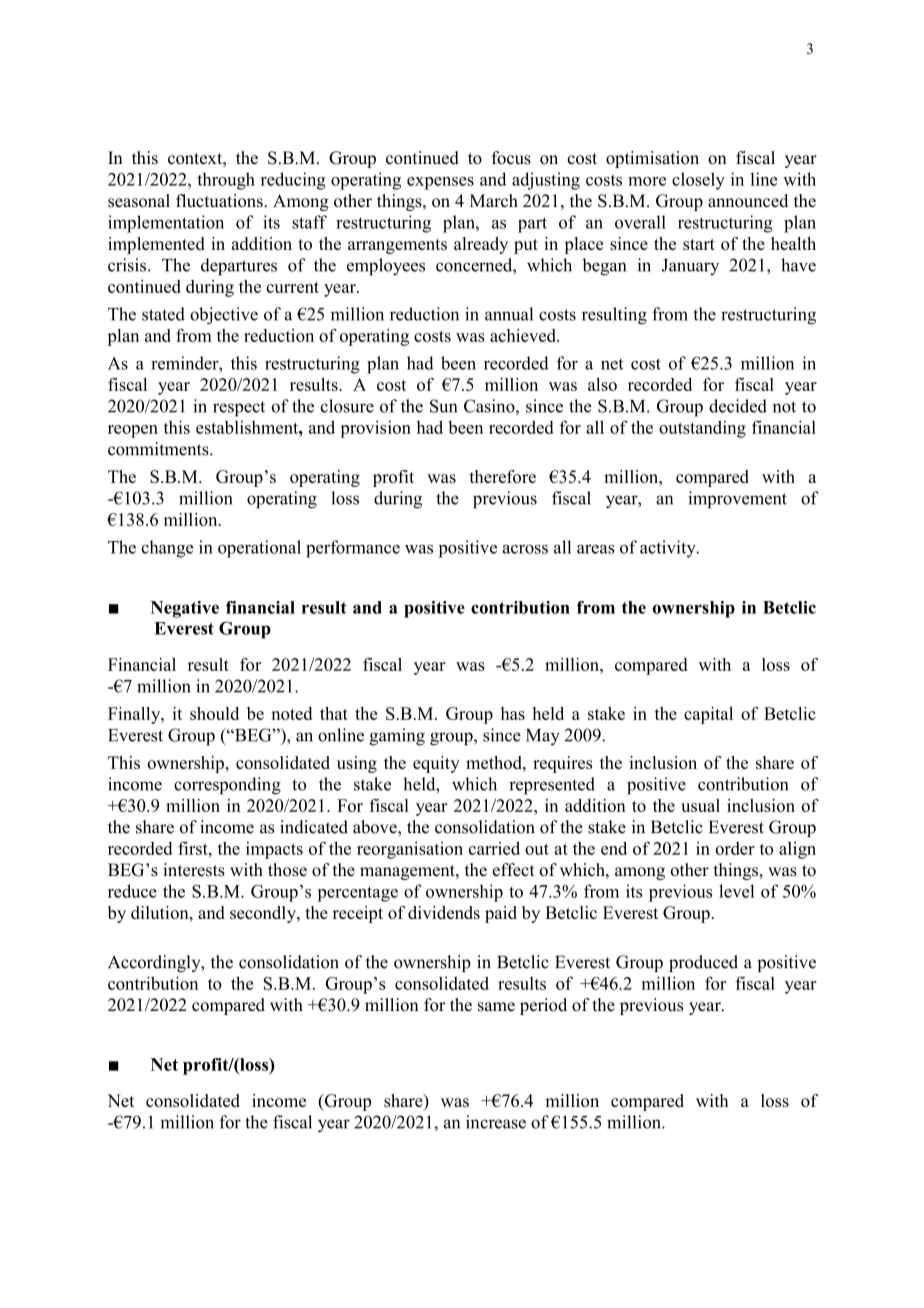 Image resolution: width=924 pixels, height=1308 pixels. Describe the element at coordinates (708, 715) in the image. I see `capital` at that location.
